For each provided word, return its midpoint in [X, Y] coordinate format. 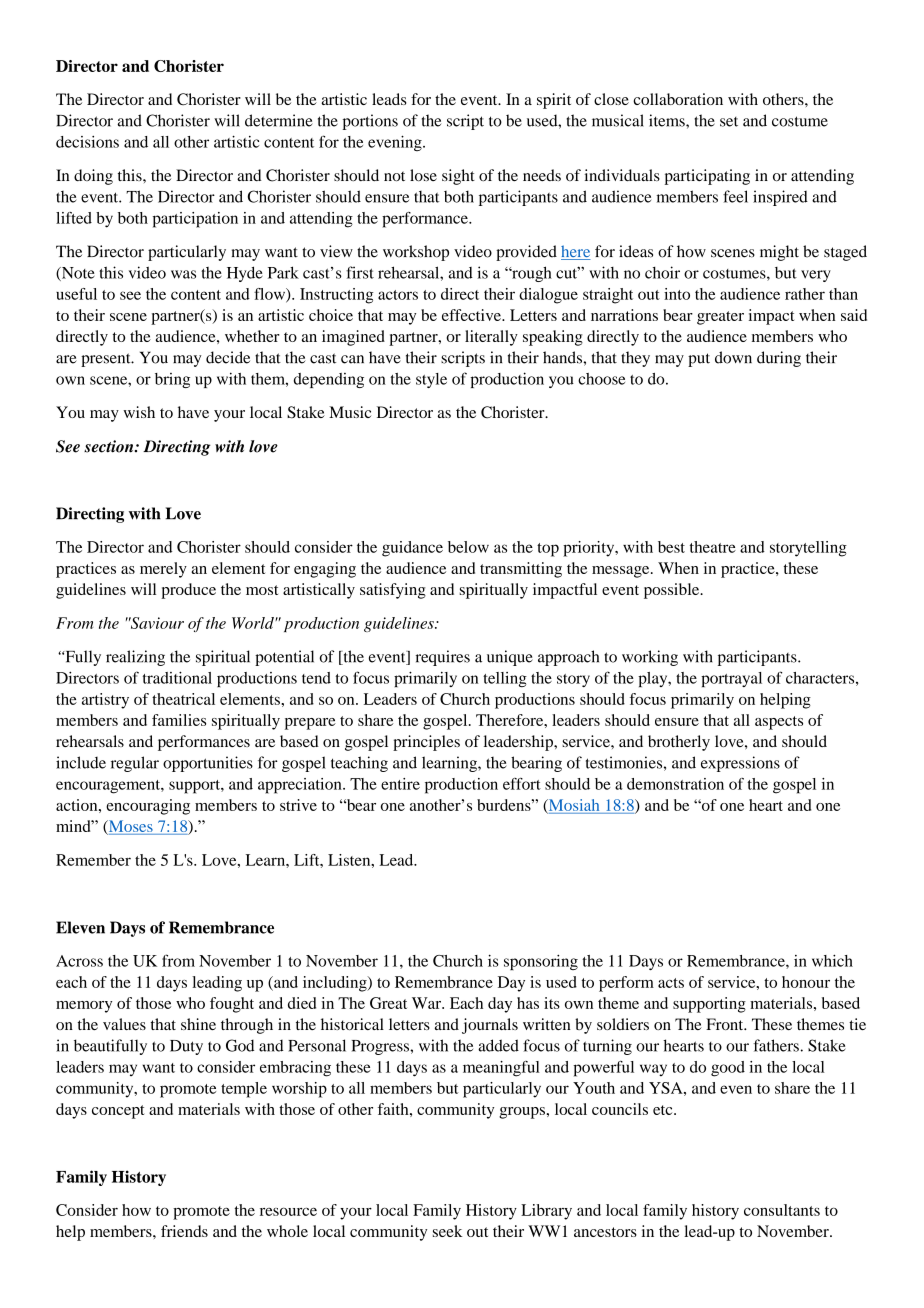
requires [443, 658]
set [729, 122]
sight [458, 177]
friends [184, 1231]
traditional [177, 677]
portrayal [731, 679]
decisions [87, 142]
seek [447, 1231]
